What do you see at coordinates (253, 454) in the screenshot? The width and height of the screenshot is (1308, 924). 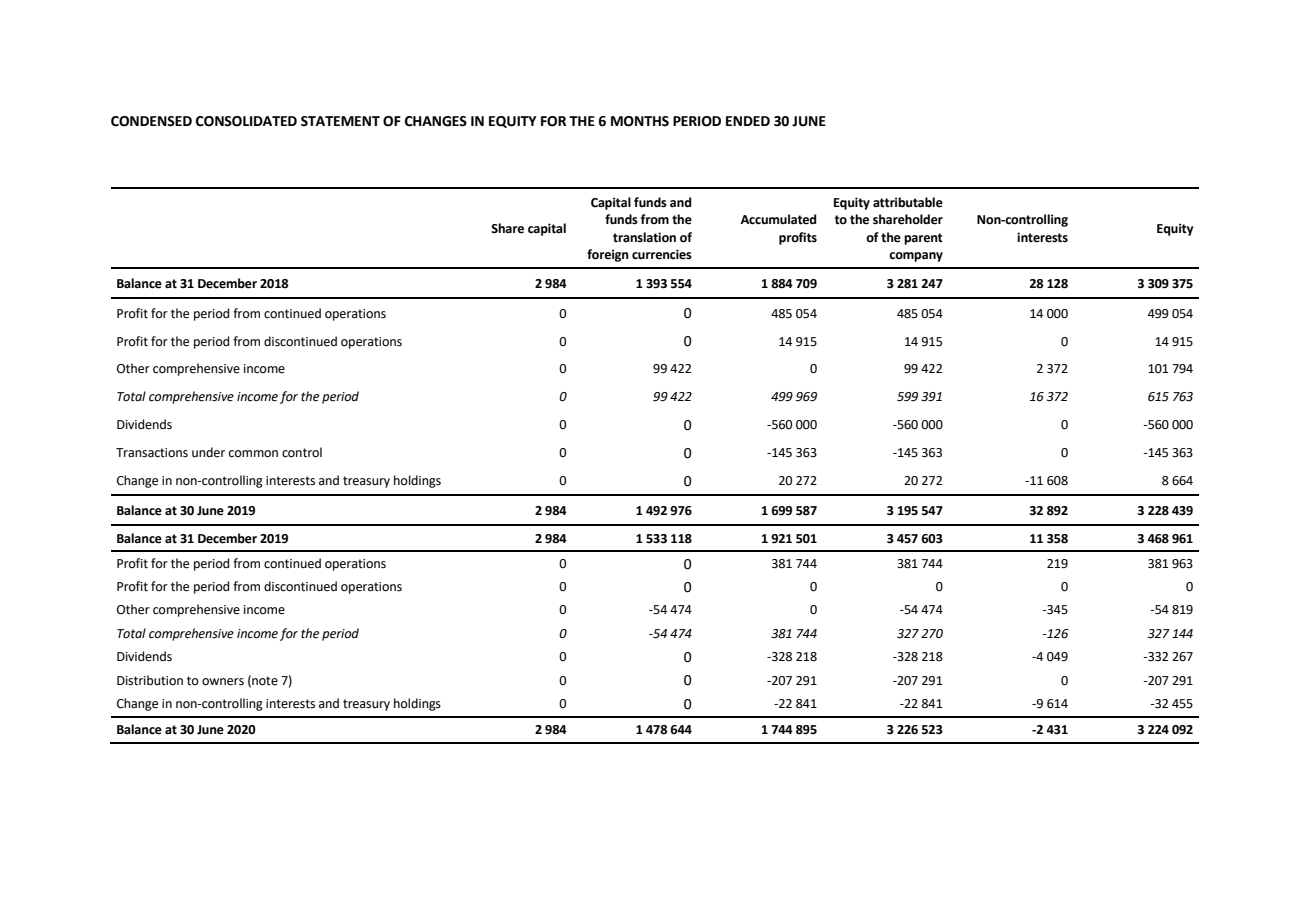 I see `common` at bounding box center [253, 454].
